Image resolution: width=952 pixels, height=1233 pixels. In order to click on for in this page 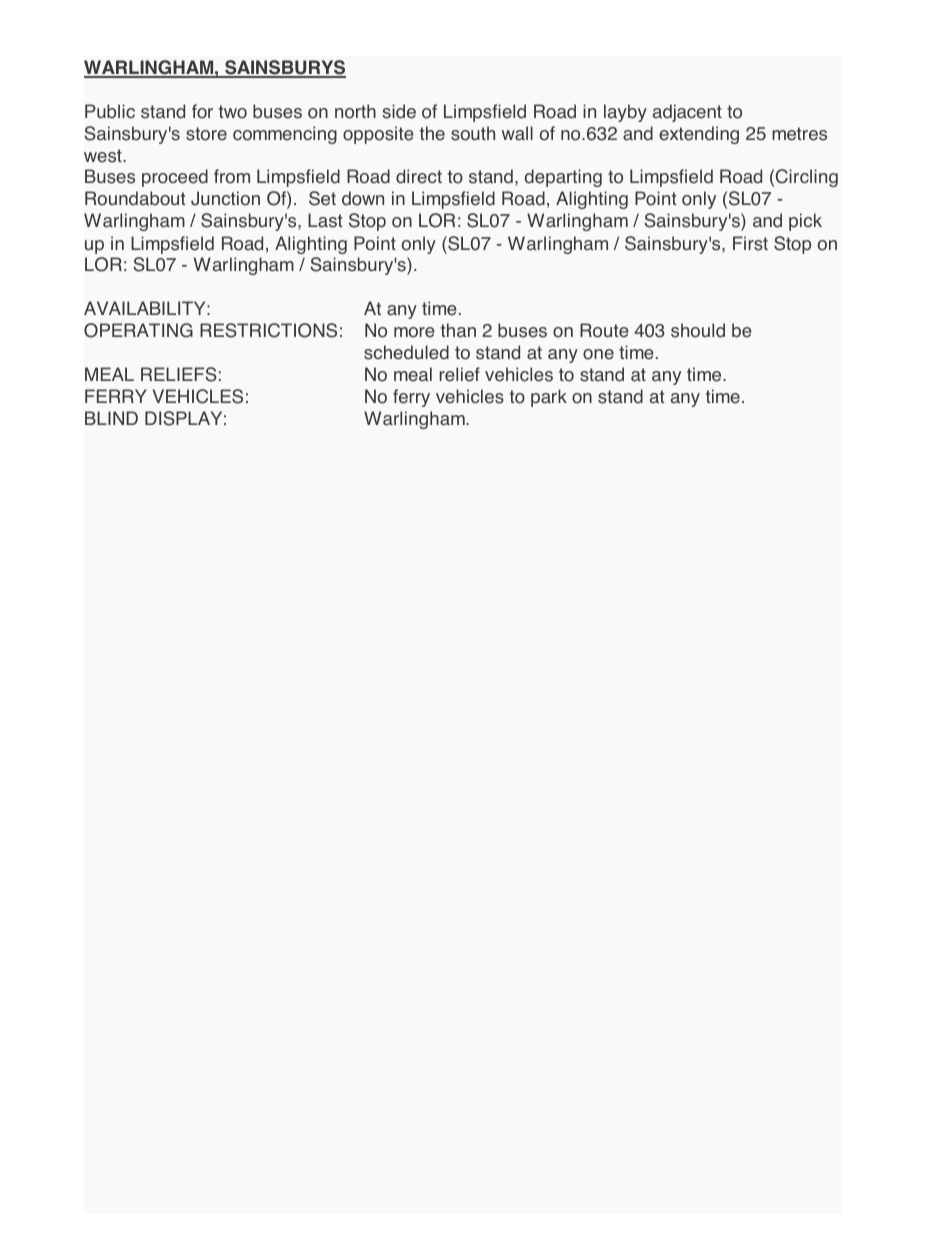, I will do `click(202, 111)`.
